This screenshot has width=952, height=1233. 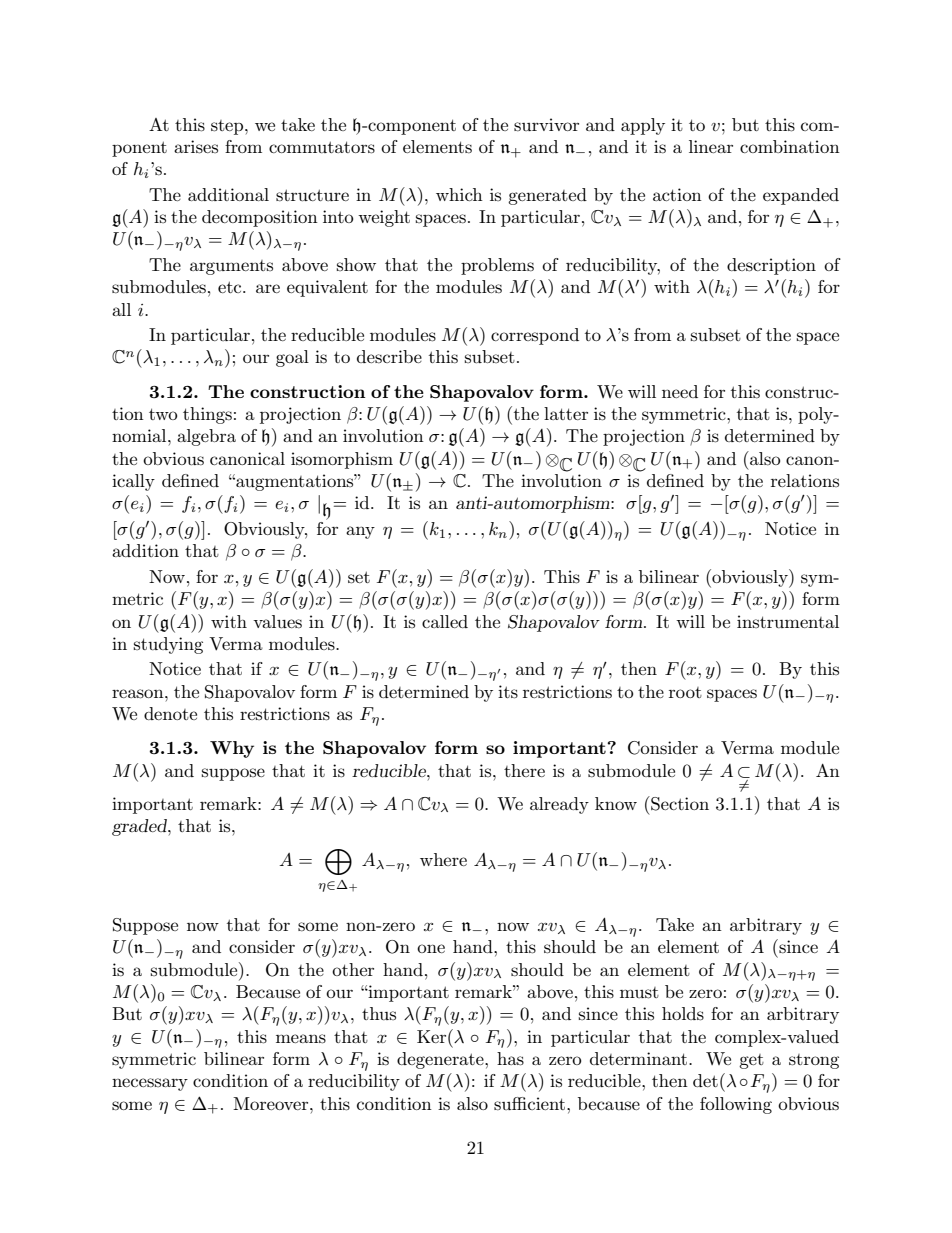 What do you see at coordinates (459, 194) in the screenshot?
I see `which` at bounding box center [459, 194].
